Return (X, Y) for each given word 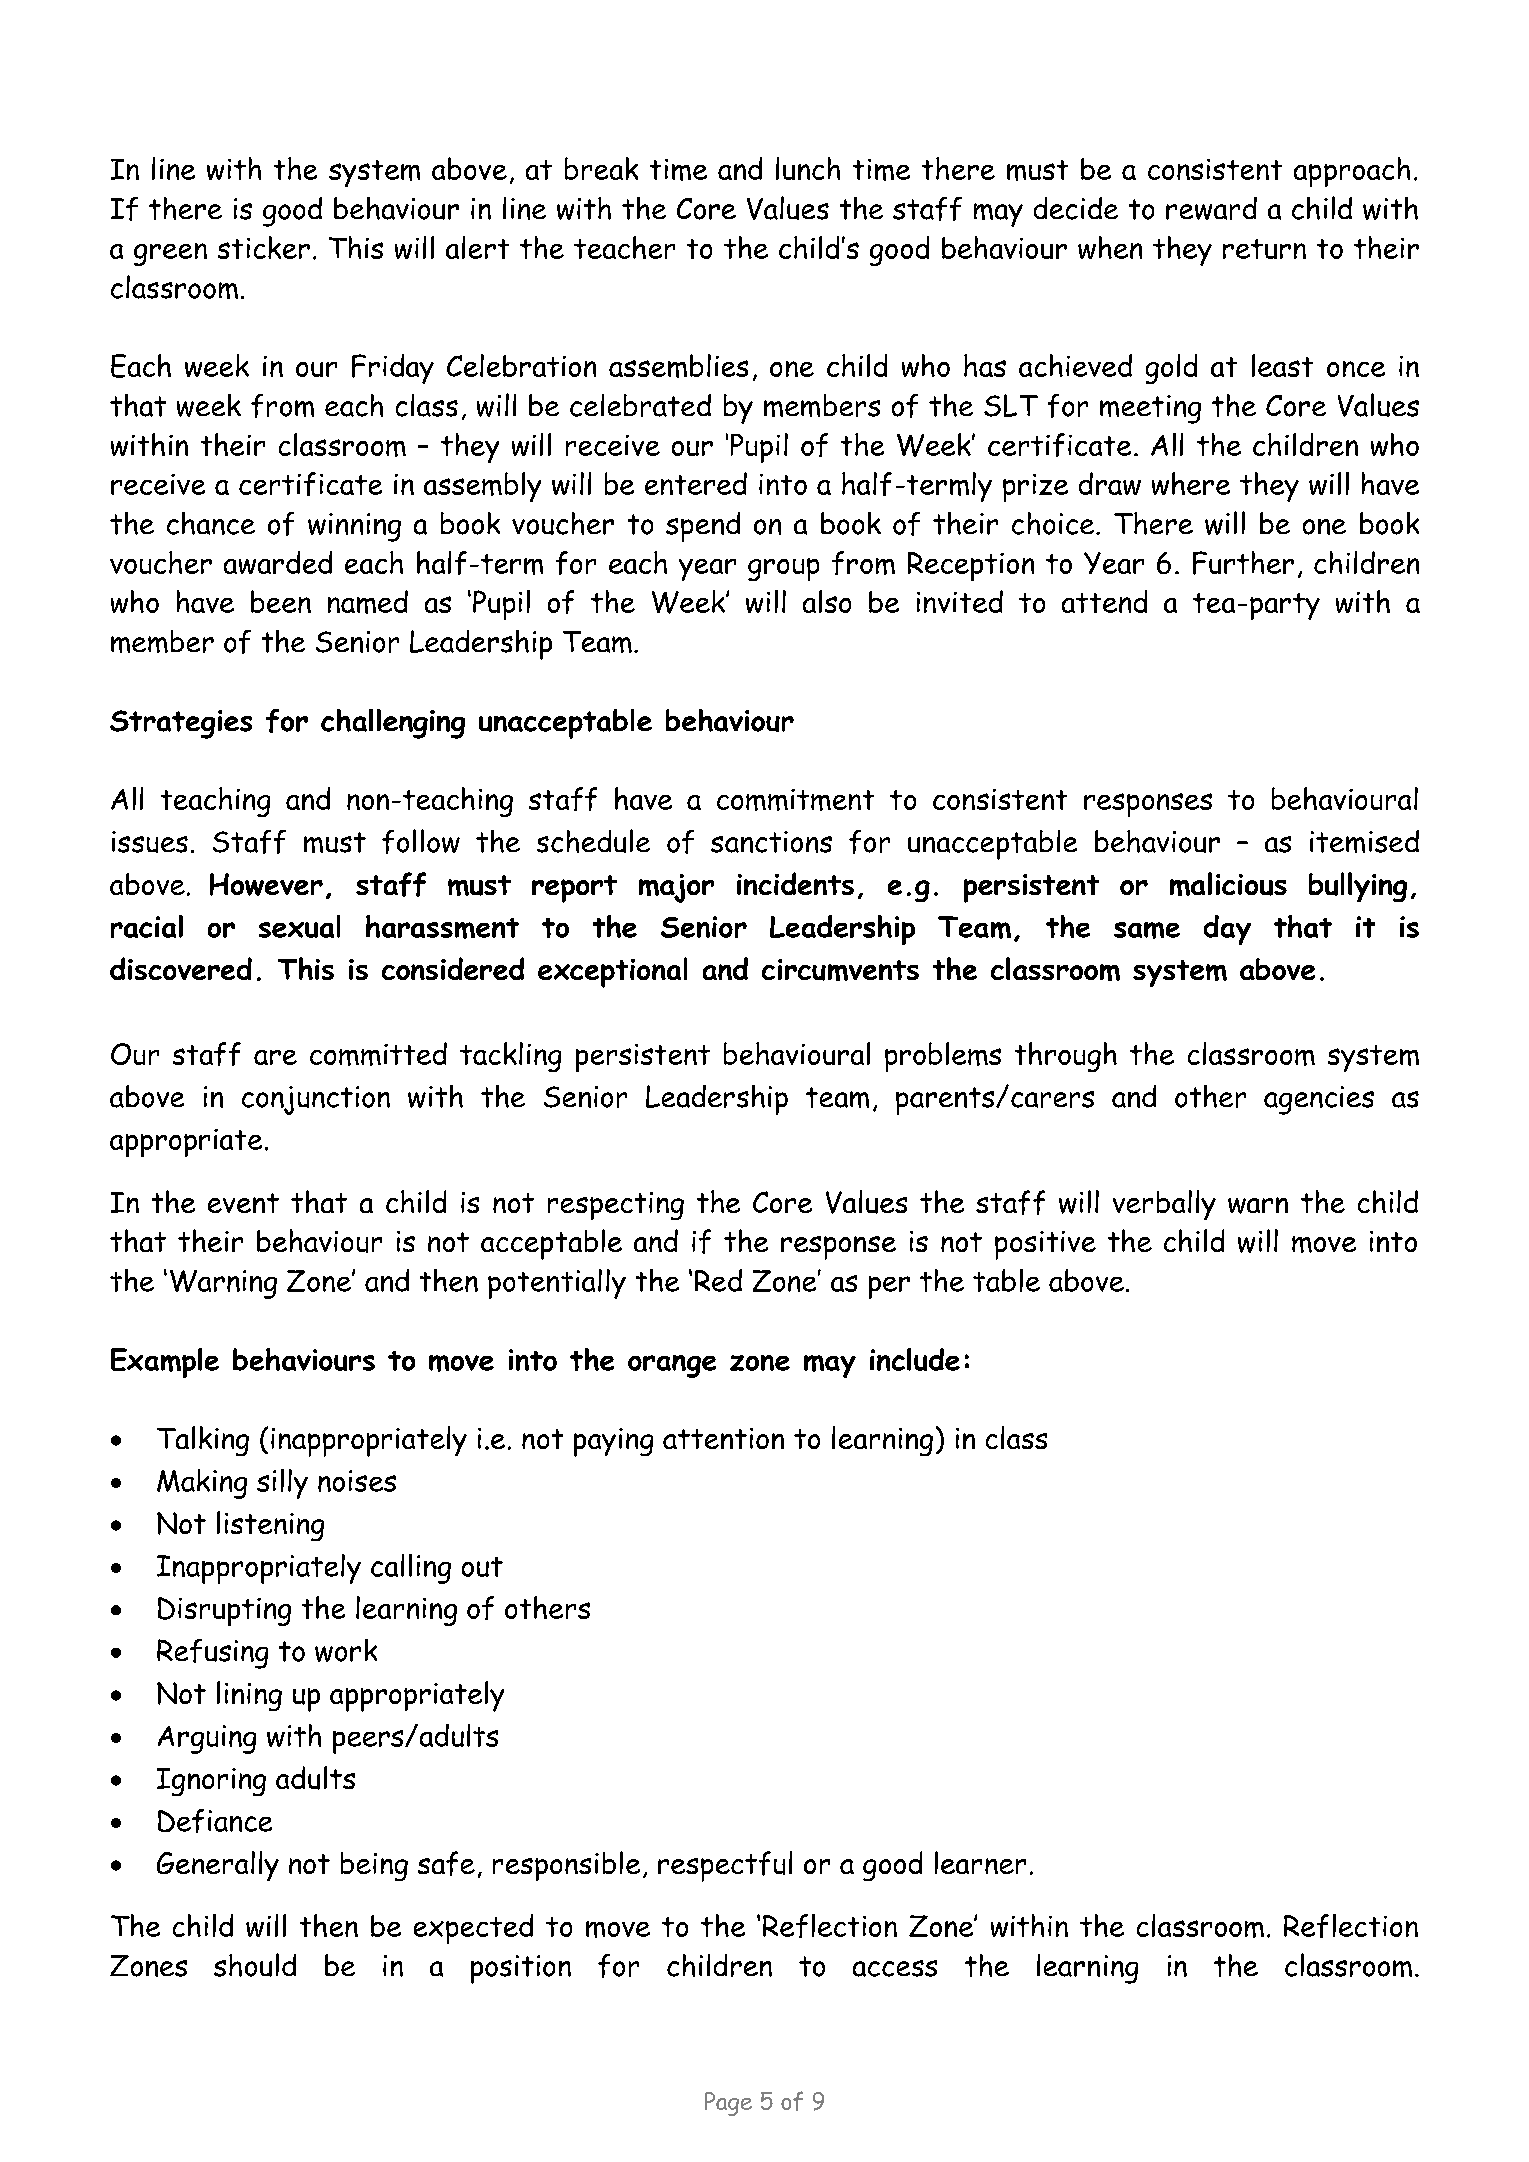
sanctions (771, 842)
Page (728, 2104)
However (266, 884)
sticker (264, 247)
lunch (808, 168)
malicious (1228, 884)
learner (980, 1862)
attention (723, 1438)
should (255, 1965)
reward (1211, 208)
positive (1045, 1245)
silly (282, 1484)
